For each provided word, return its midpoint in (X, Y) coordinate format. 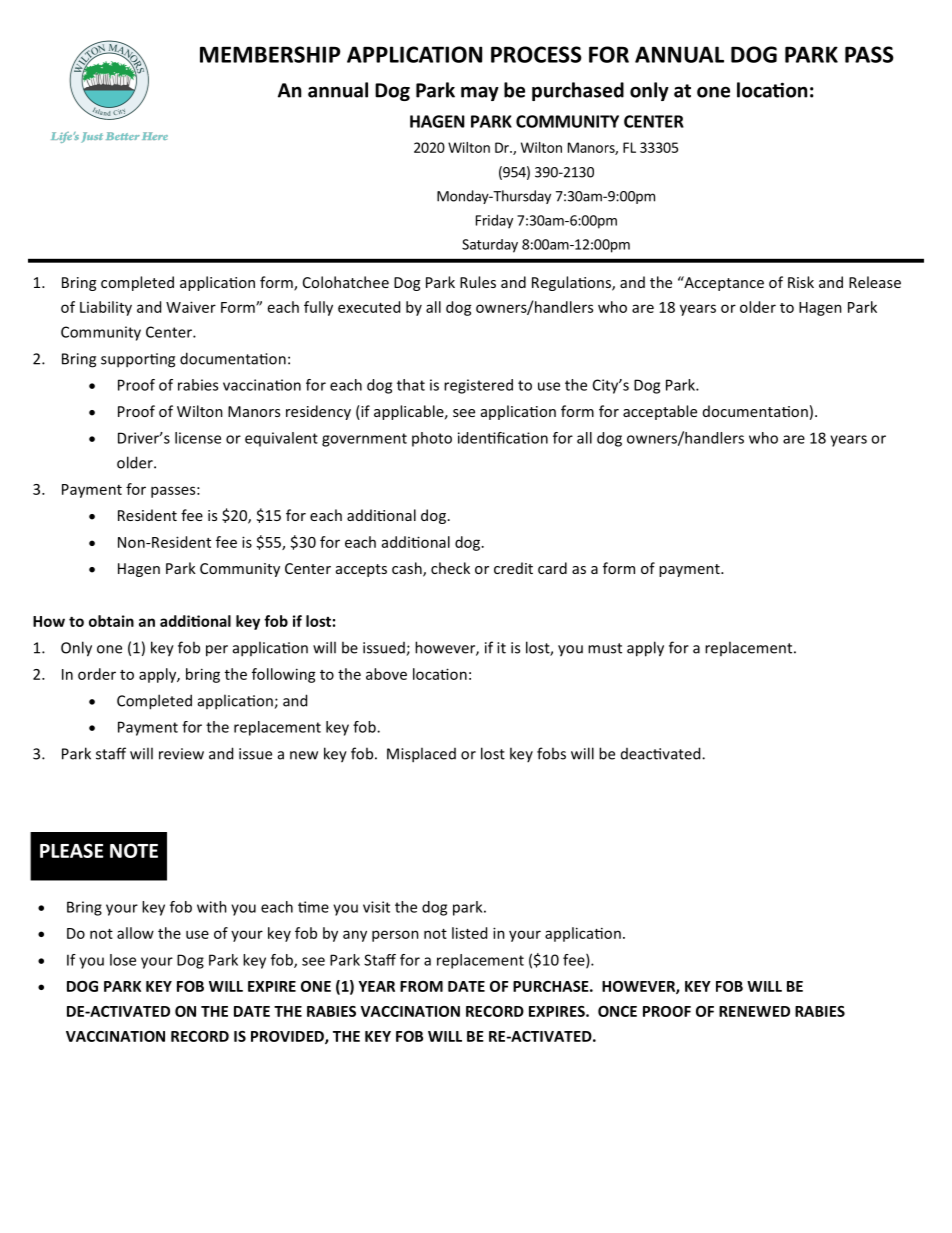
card (552, 568)
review (181, 754)
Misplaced (421, 755)
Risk (801, 282)
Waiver (191, 307)
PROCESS (536, 54)
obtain (111, 621)
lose (123, 960)
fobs (551, 753)
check (450, 568)
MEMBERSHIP (270, 54)
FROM (421, 986)
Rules (478, 282)
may (480, 93)
